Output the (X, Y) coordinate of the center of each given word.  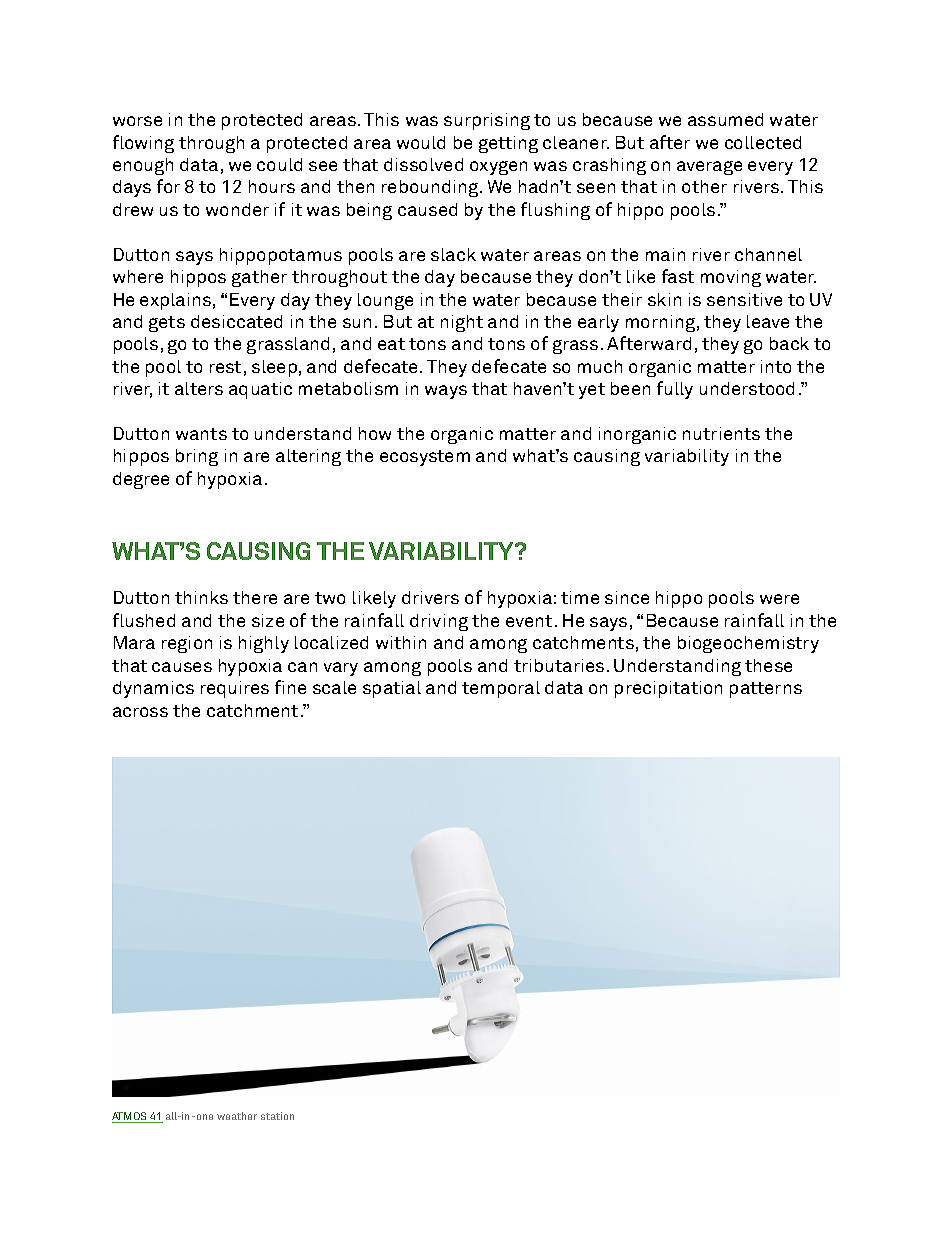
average (709, 168)
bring (197, 457)
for (168, 186)
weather (237, 1116)
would (421, 142)
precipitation (668, 689)
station (277, 1116)
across (140, 712)
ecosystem (425, 458)
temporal (501, 689)
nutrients (721, 433)
